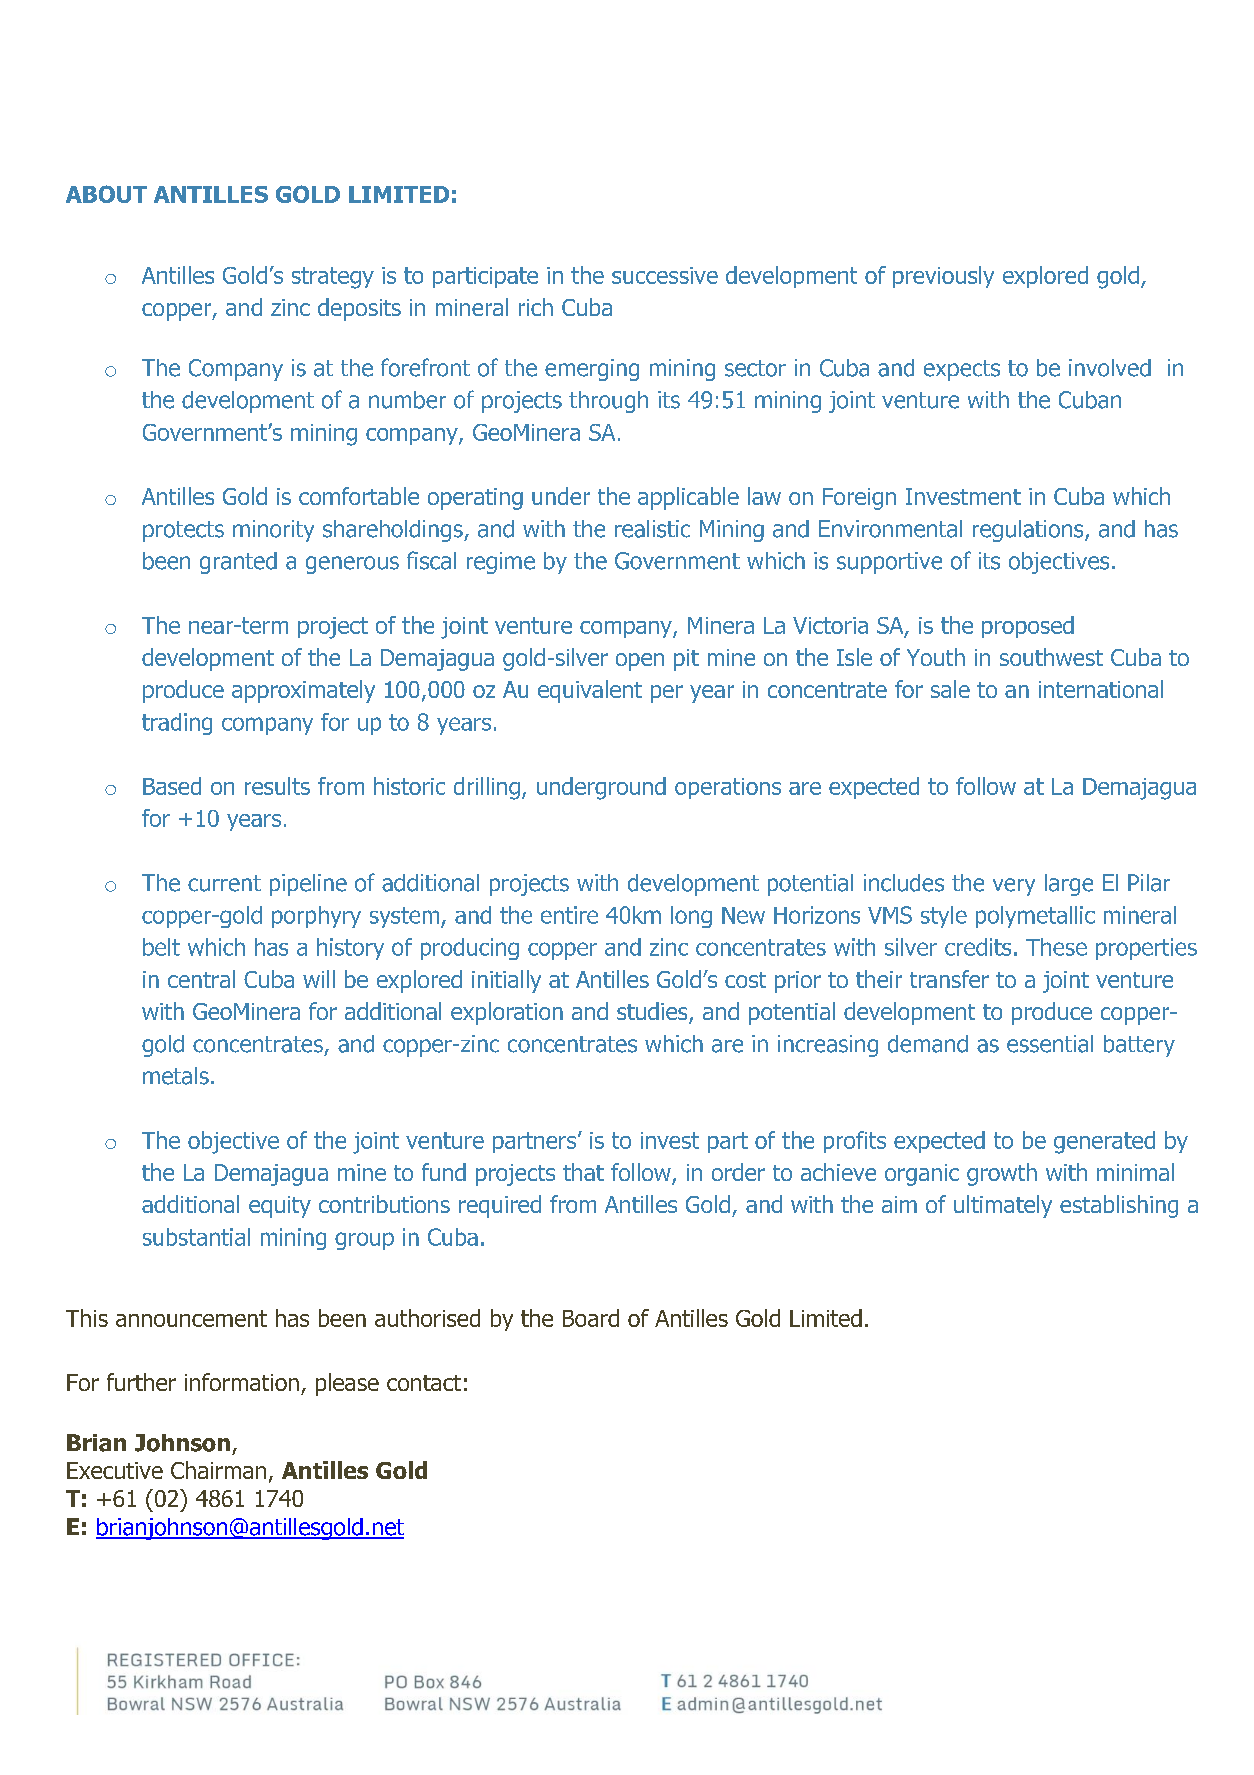 The image size is (1254, 1775). I want to click on growth, so click(1002, 1174).
